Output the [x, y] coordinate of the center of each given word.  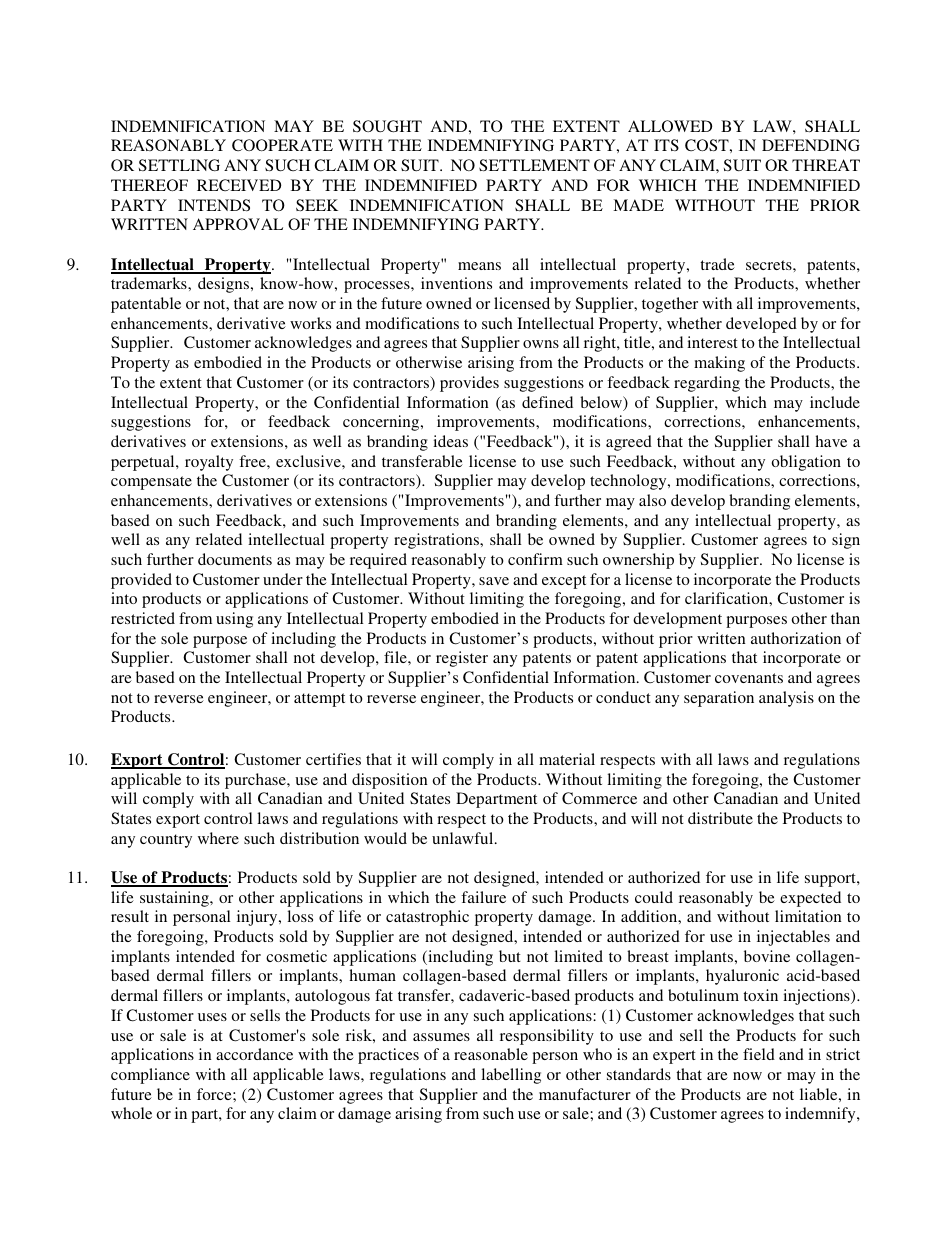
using [234, 620]
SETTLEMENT [534, 165]
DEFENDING [811, 145]
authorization [796, 638]
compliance [150, 1076]
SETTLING [179, 165]
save [494, 581]
